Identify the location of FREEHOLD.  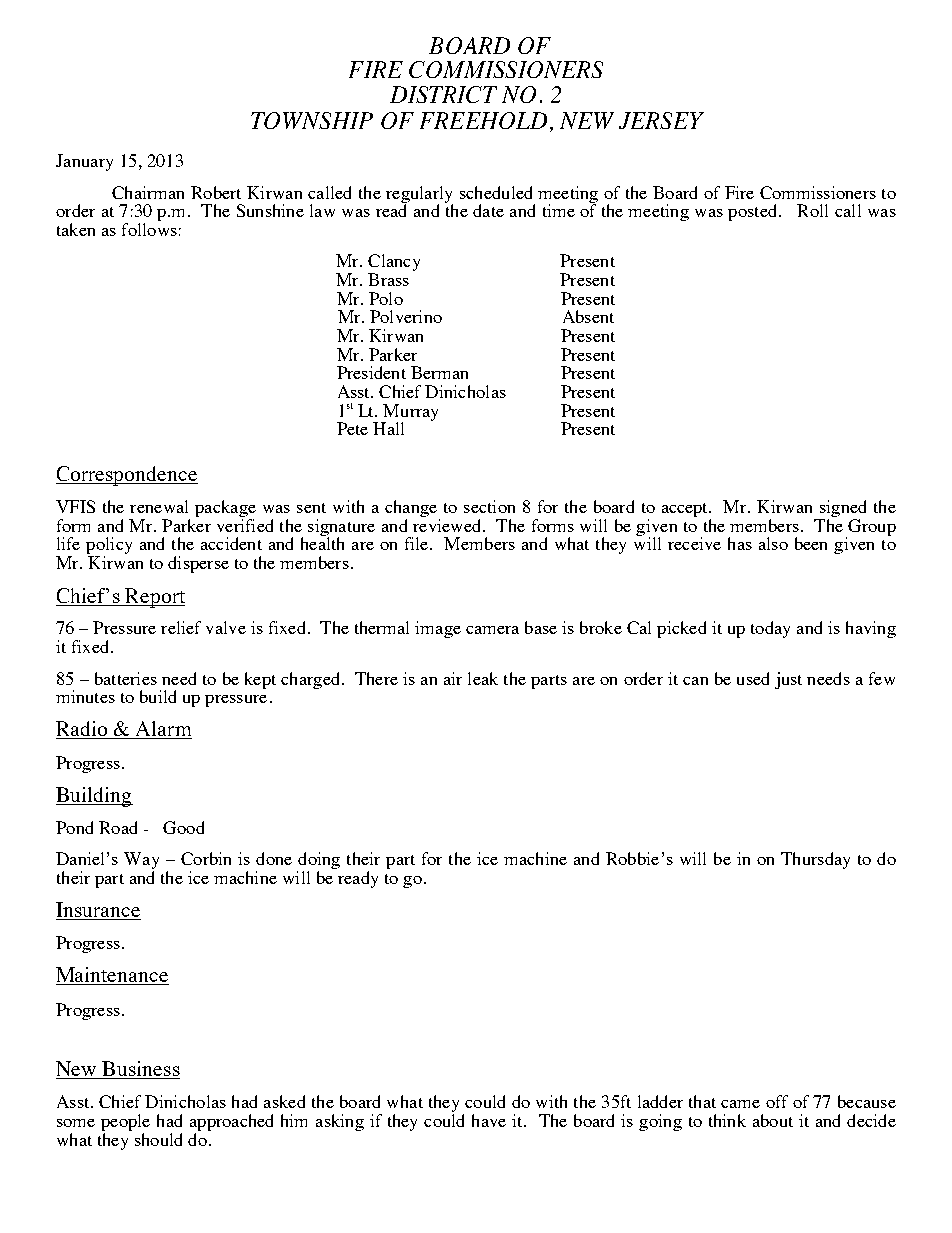
(483, 120).
